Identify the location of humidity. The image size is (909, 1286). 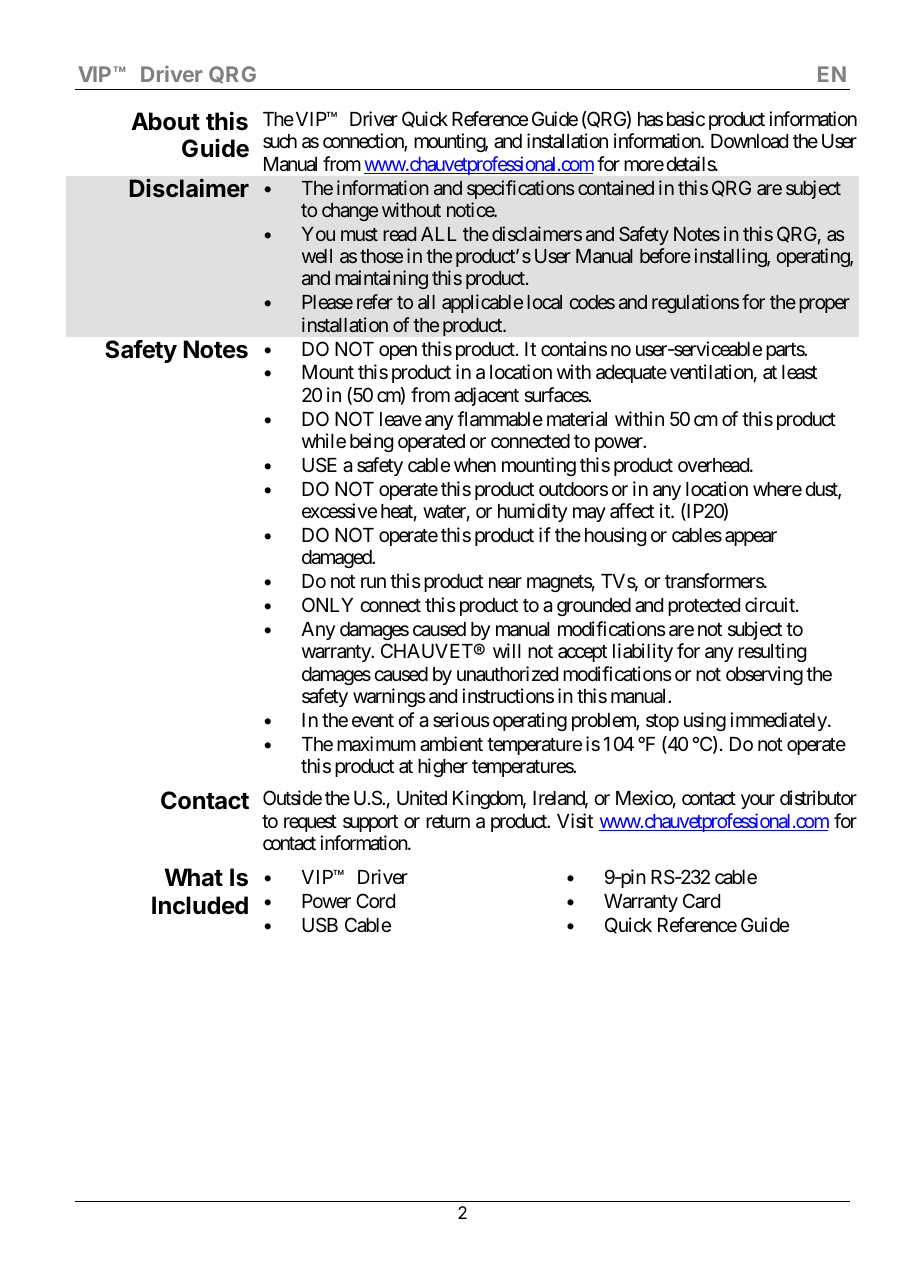
(532, 512).
